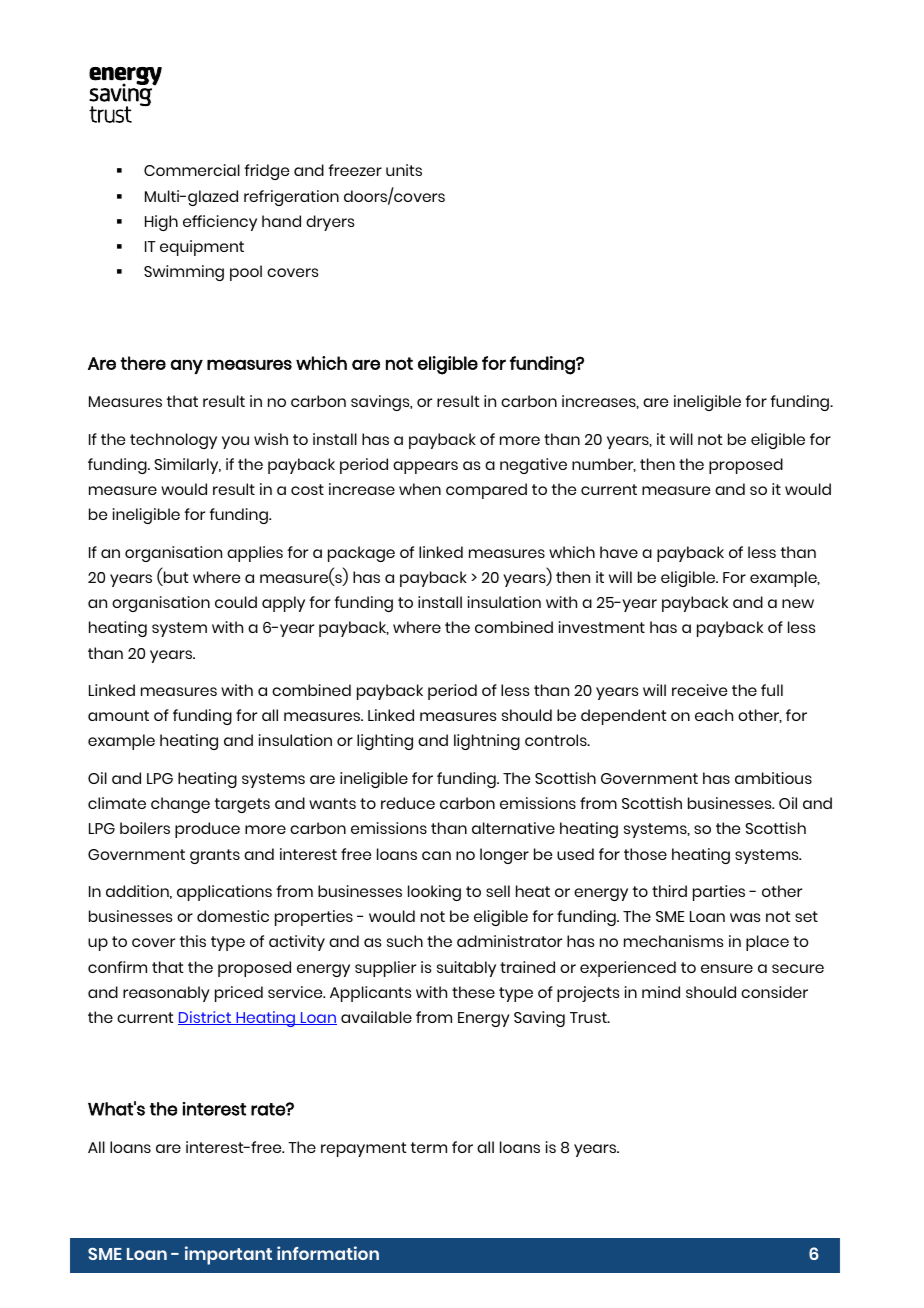 The image size is (924, 1308). Describe the element at coordinates (193, 941) in the screenshot. I see `this` at that location.
